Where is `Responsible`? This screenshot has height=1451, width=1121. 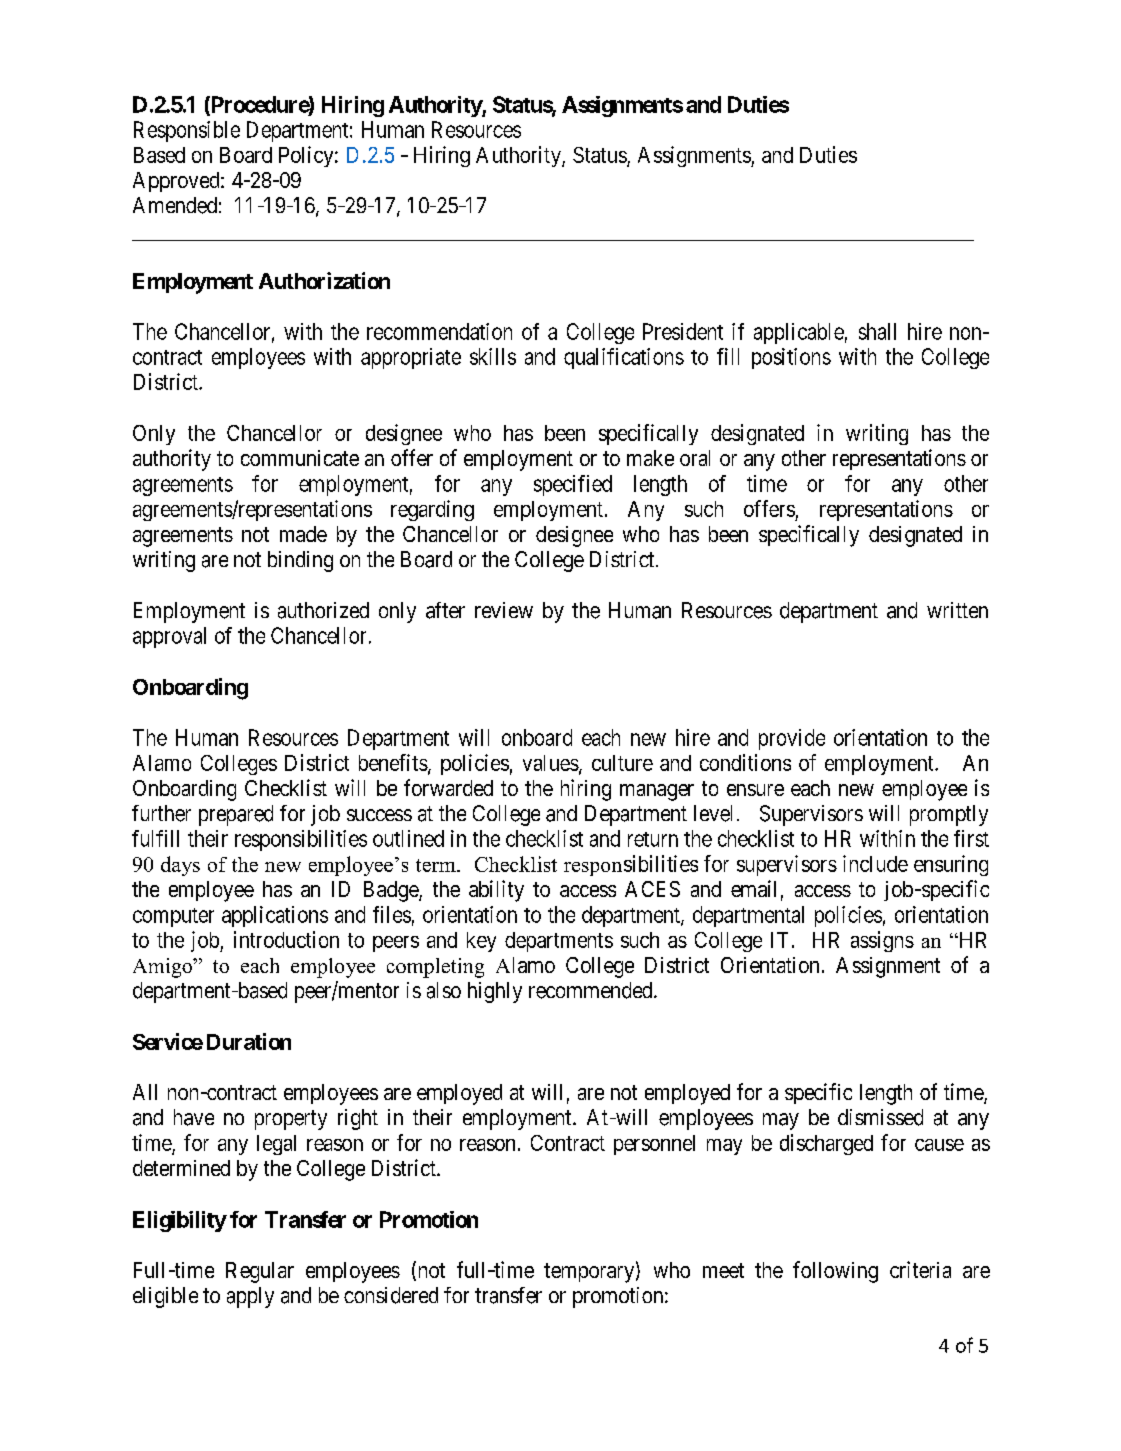
Responsible is located at coordinates (187, 131).
